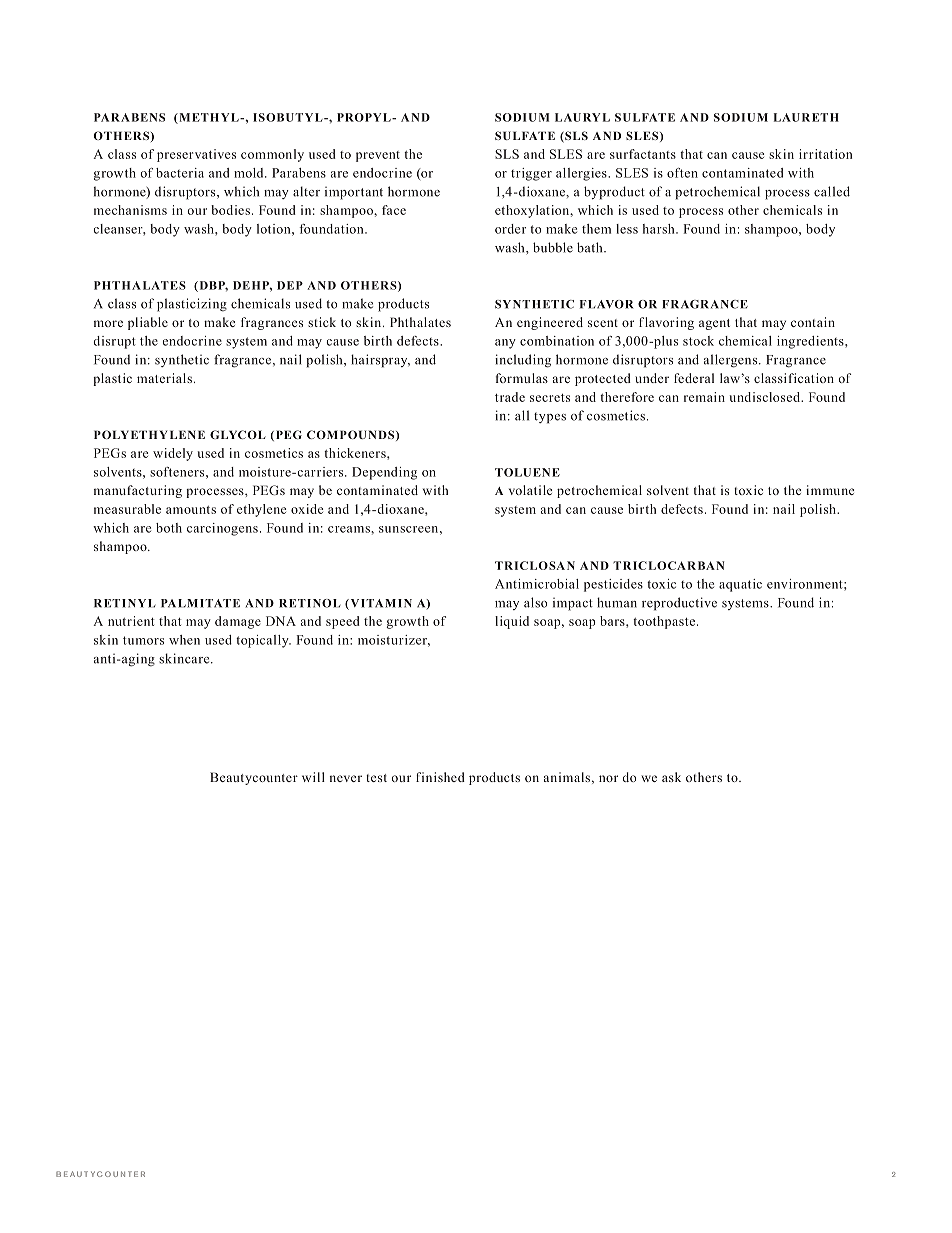 The height and width of the screenshot is (1233, 952). I want to click on any, so click(505, 344).
